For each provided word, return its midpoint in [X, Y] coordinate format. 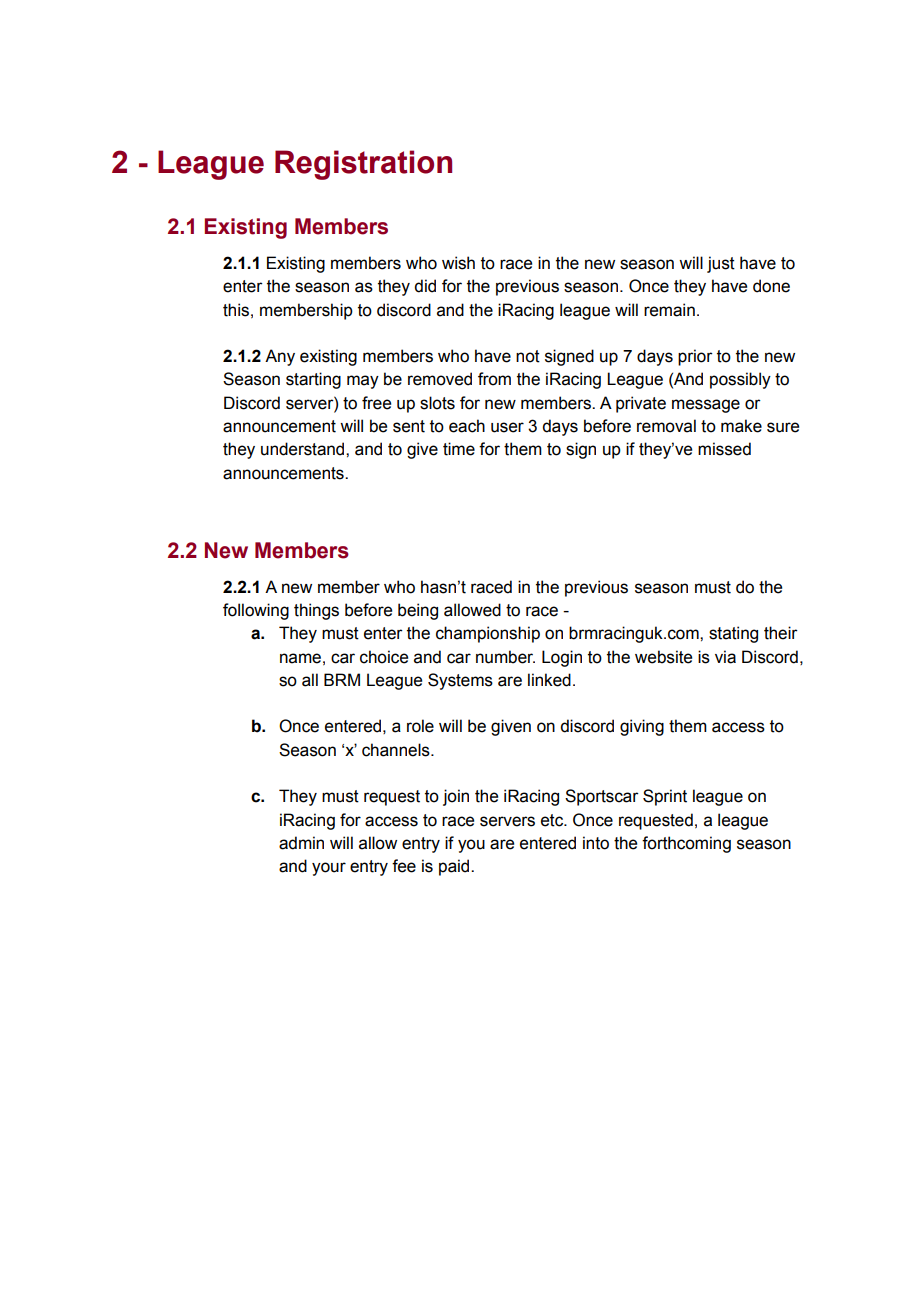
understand [304, 449]
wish [458, 263]
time [459, 449]
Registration [363, 165]
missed [724, 449]
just [721, 264]
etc [553, 820]
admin [301, 843]
